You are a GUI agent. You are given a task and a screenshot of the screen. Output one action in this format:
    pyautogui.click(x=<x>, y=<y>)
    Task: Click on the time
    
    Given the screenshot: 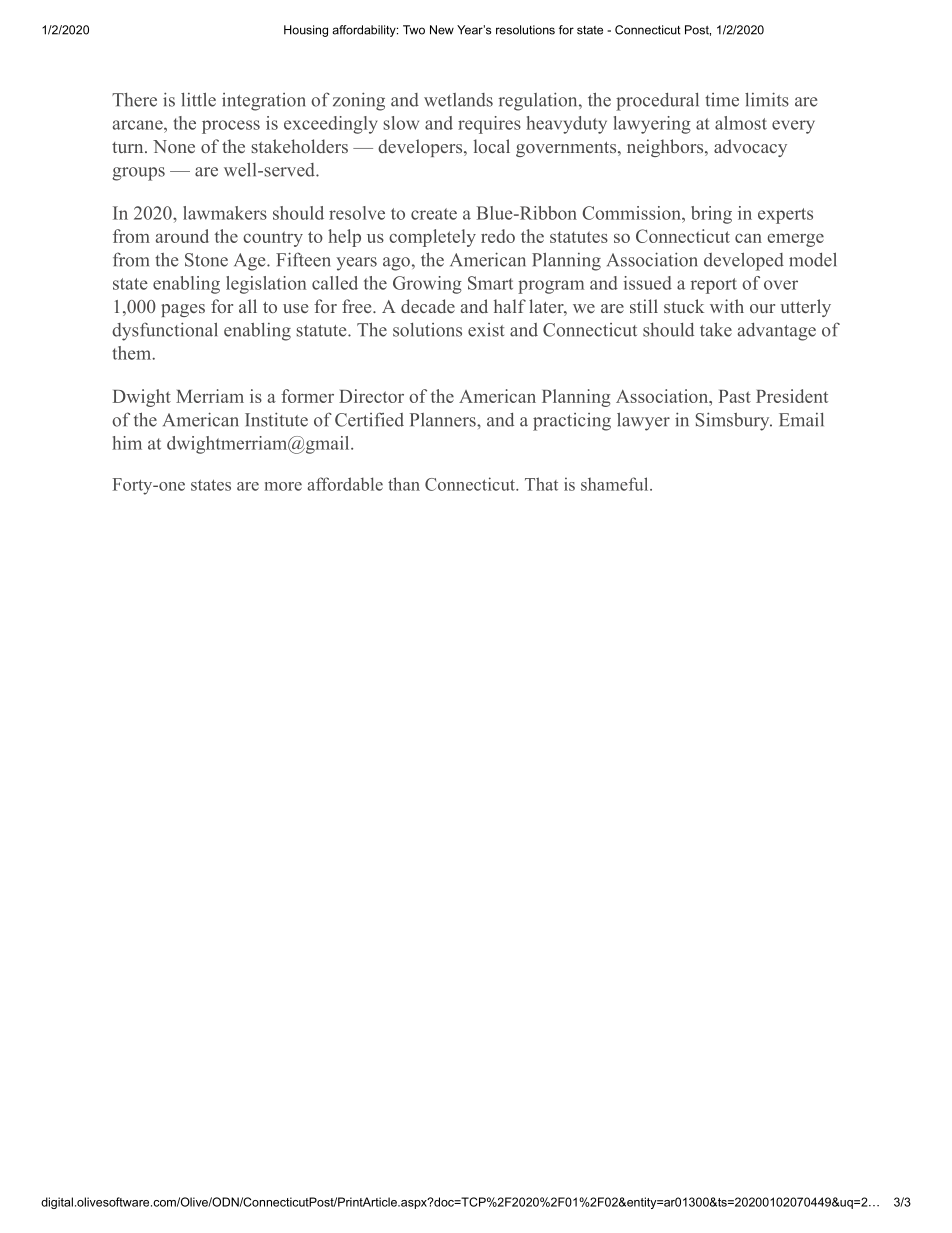 What is the action you would take?
    pyautogui.click(x=722, y=100)
